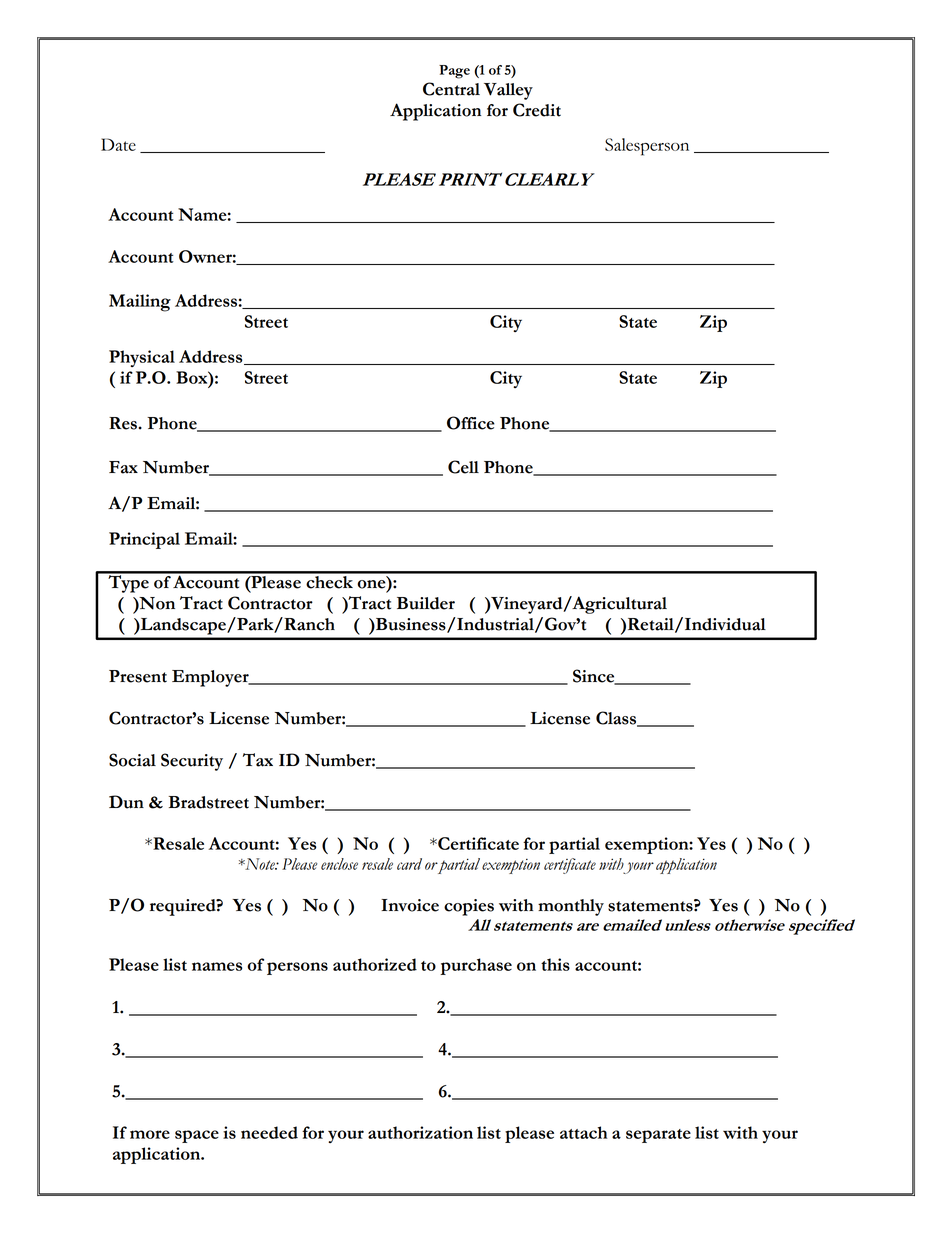  Describe the element at coordinates (409, 864) in the document. I see `card` at that location.
